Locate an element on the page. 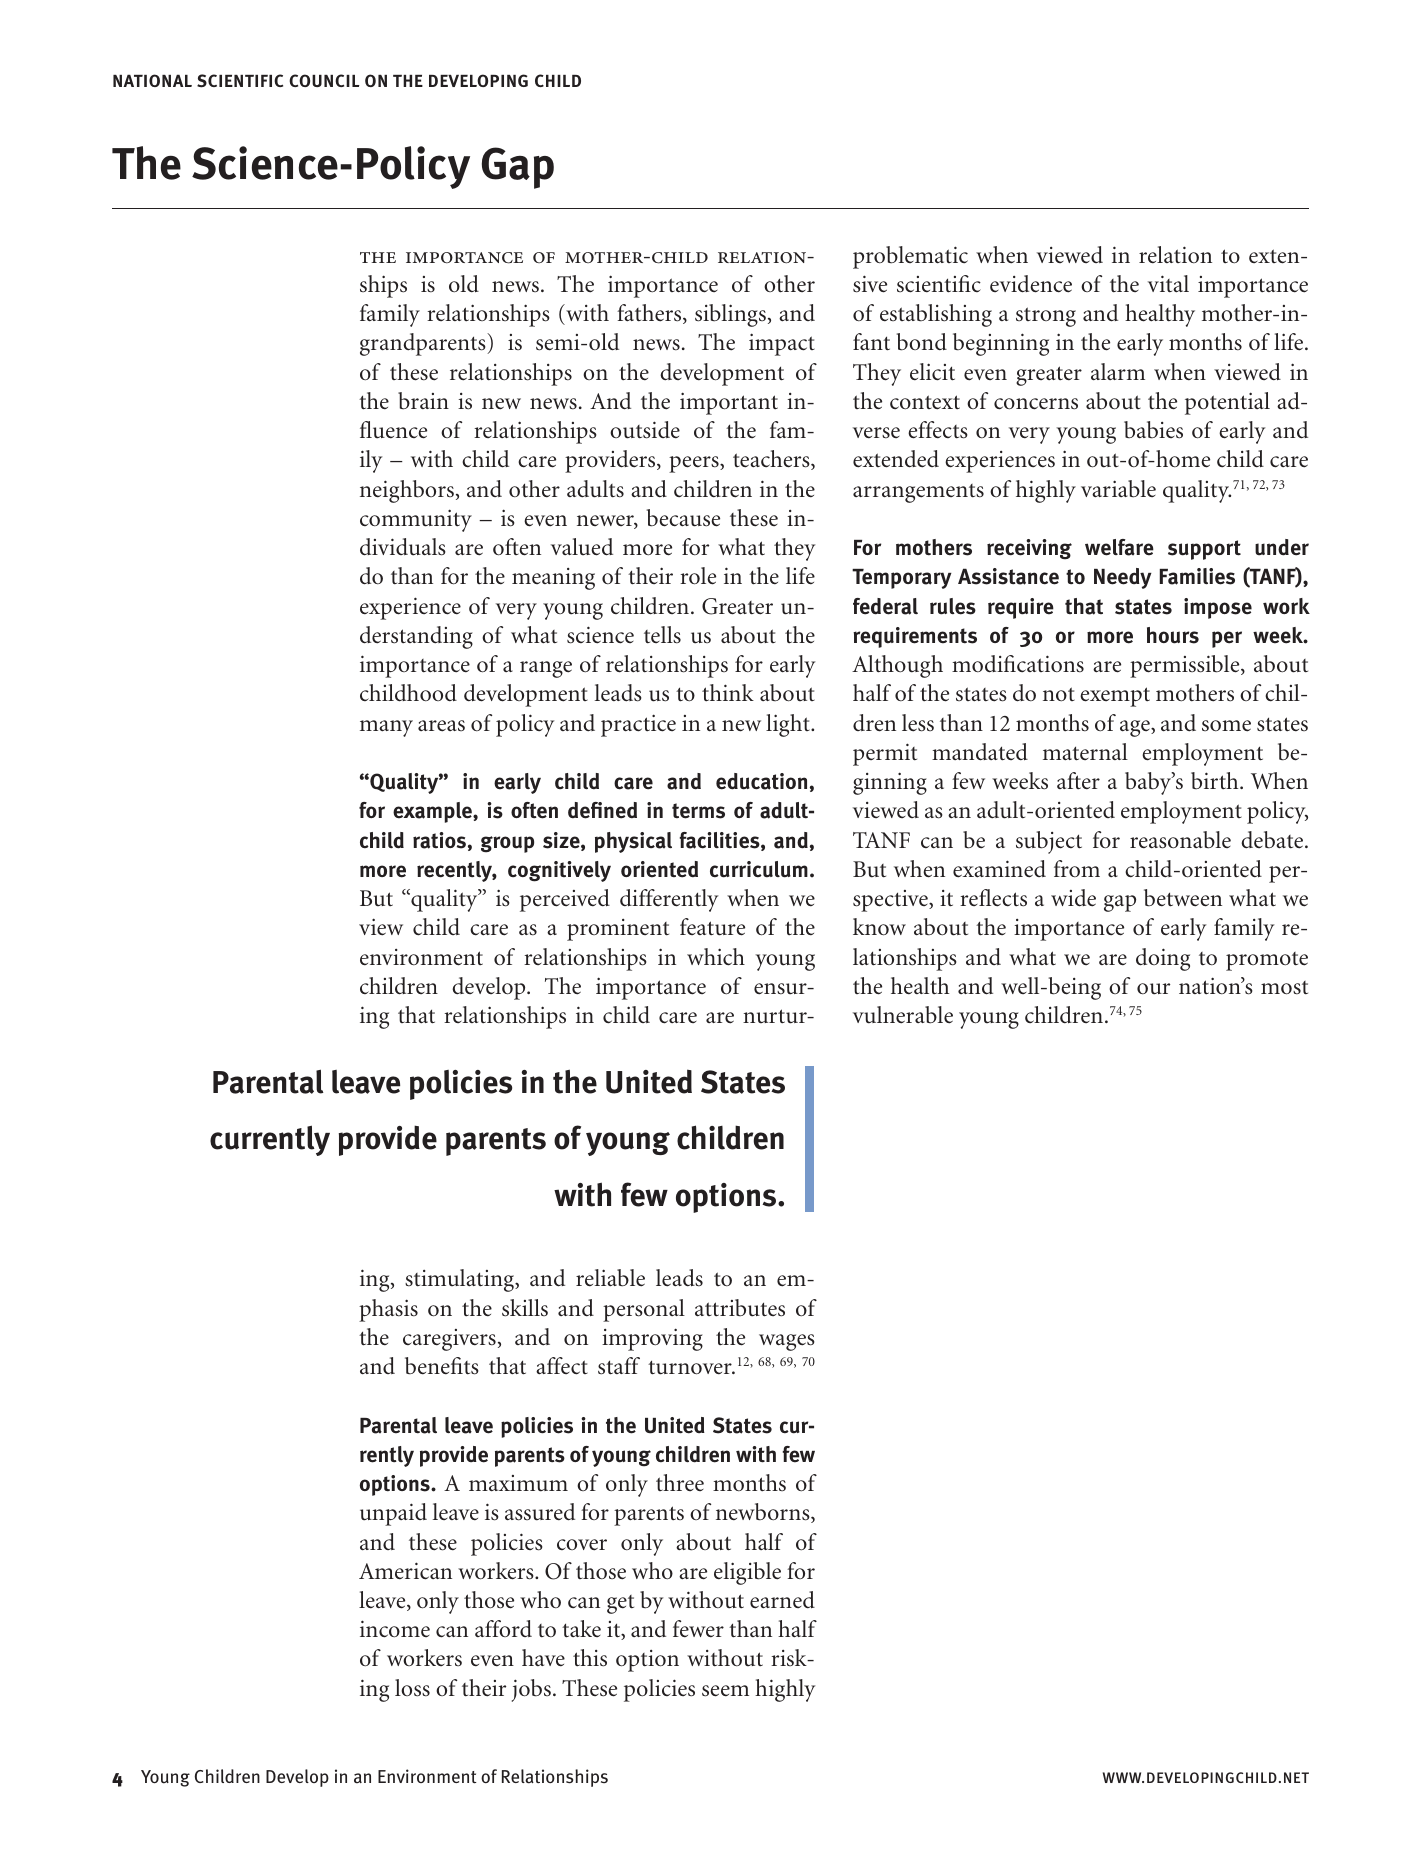  earned is located at coordinates (782, 1600).
